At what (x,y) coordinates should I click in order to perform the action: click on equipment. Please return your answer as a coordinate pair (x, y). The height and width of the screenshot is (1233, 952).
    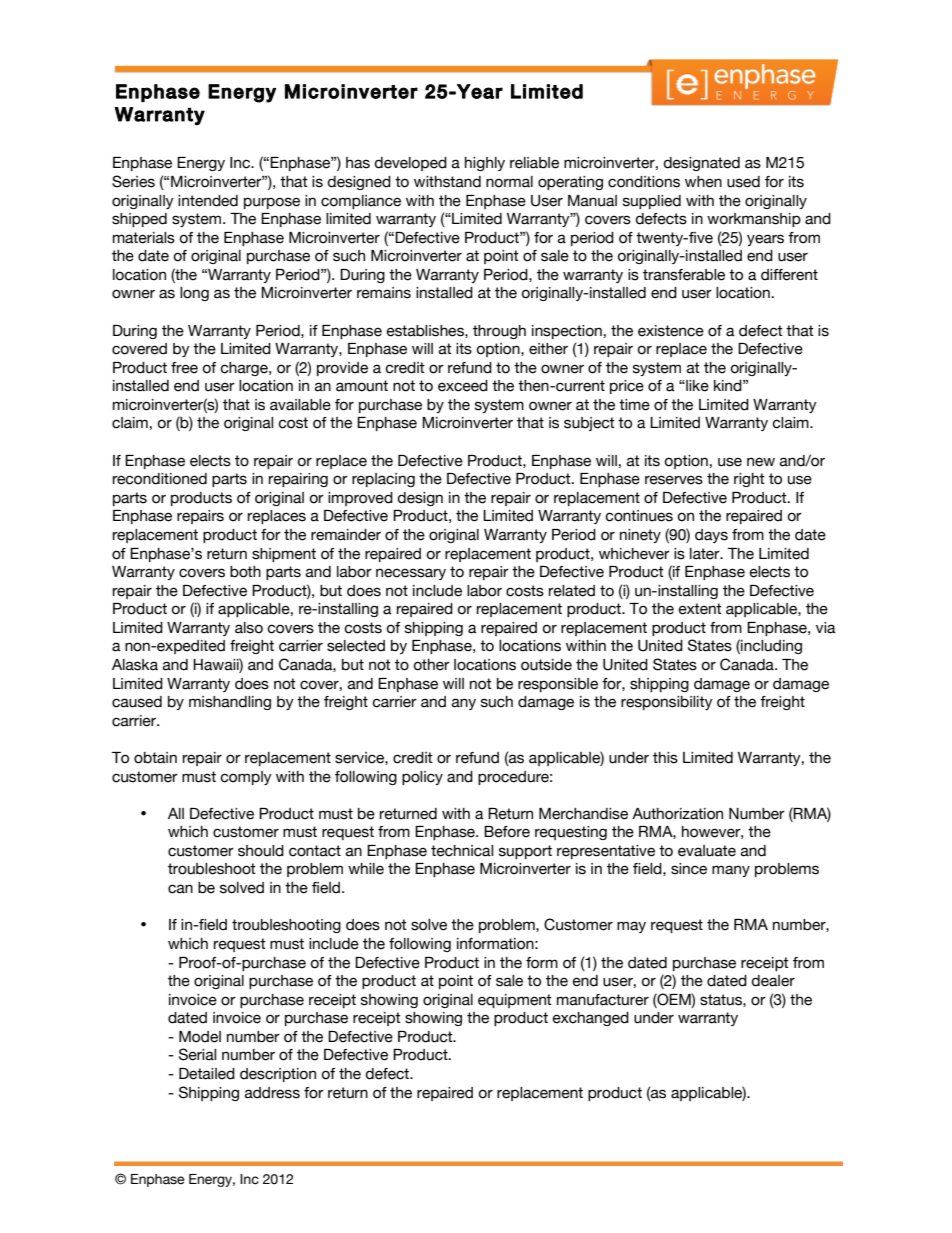
    Looking at the image, I should click on (515, 1001).
